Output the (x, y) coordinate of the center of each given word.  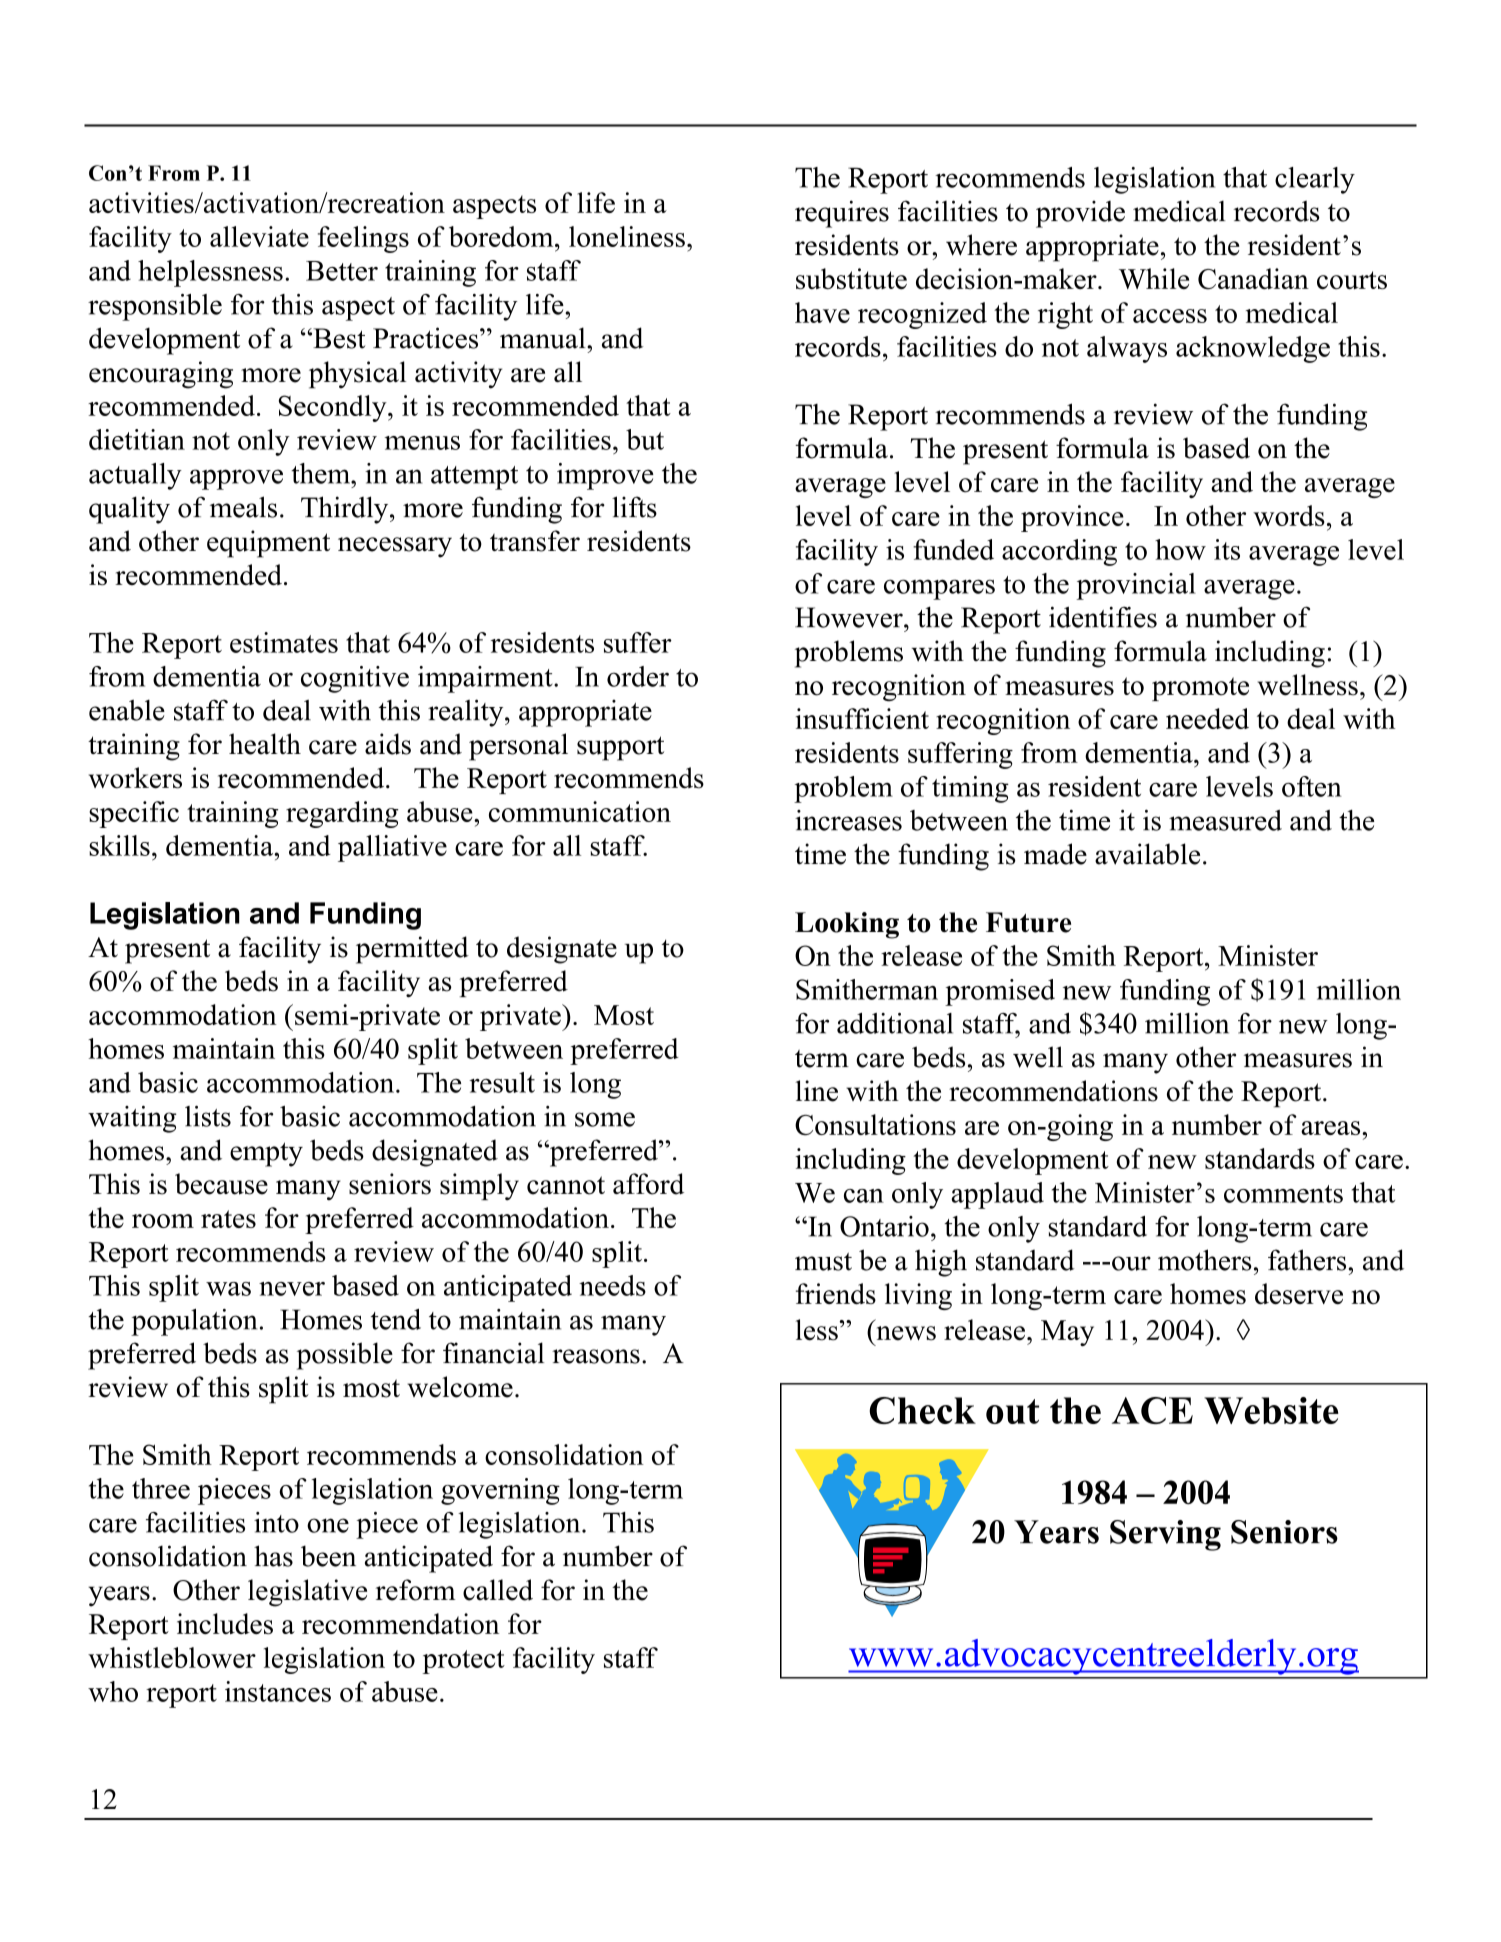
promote (1200, 689)
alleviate (259, 236)
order (638, 676)
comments (1283, 1194)
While (1154, 278)
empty (266, 1154)
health (265, 744)
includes (225, 1623)
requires (842, 214)
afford (648, 1184)
